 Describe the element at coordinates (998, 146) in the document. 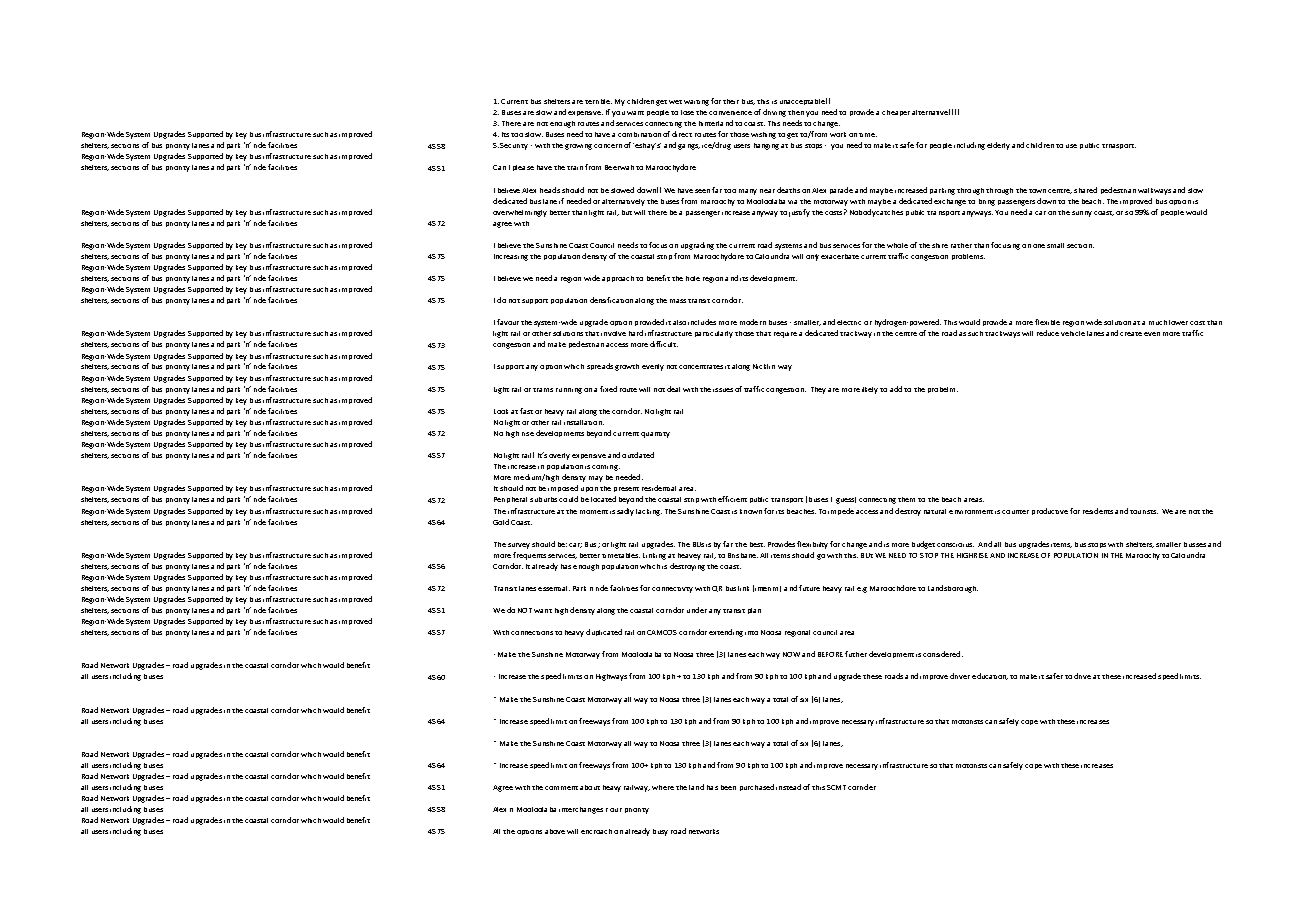

I see `elderly` at that location.
